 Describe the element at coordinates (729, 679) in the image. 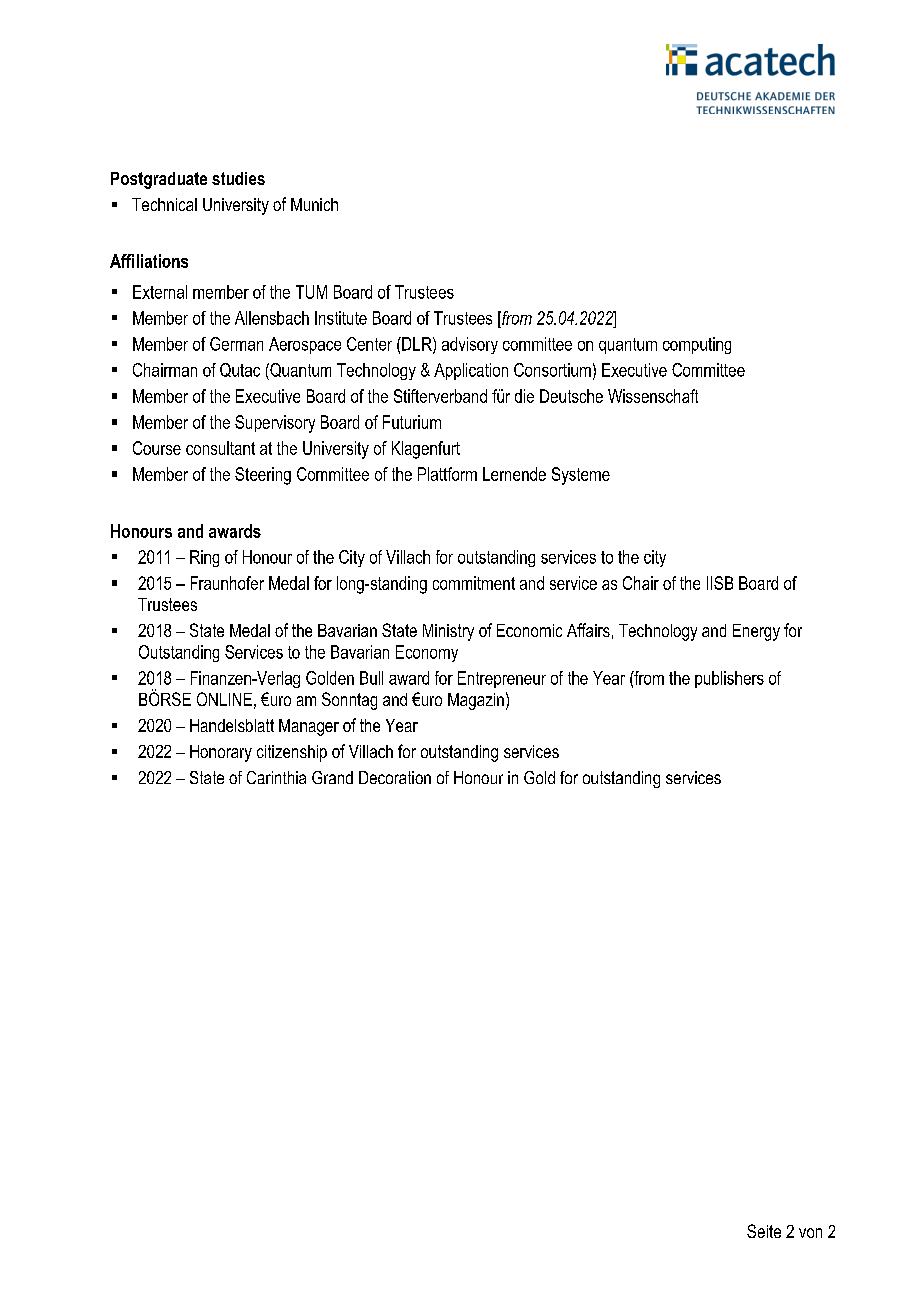

I see `publishers` at that location.
